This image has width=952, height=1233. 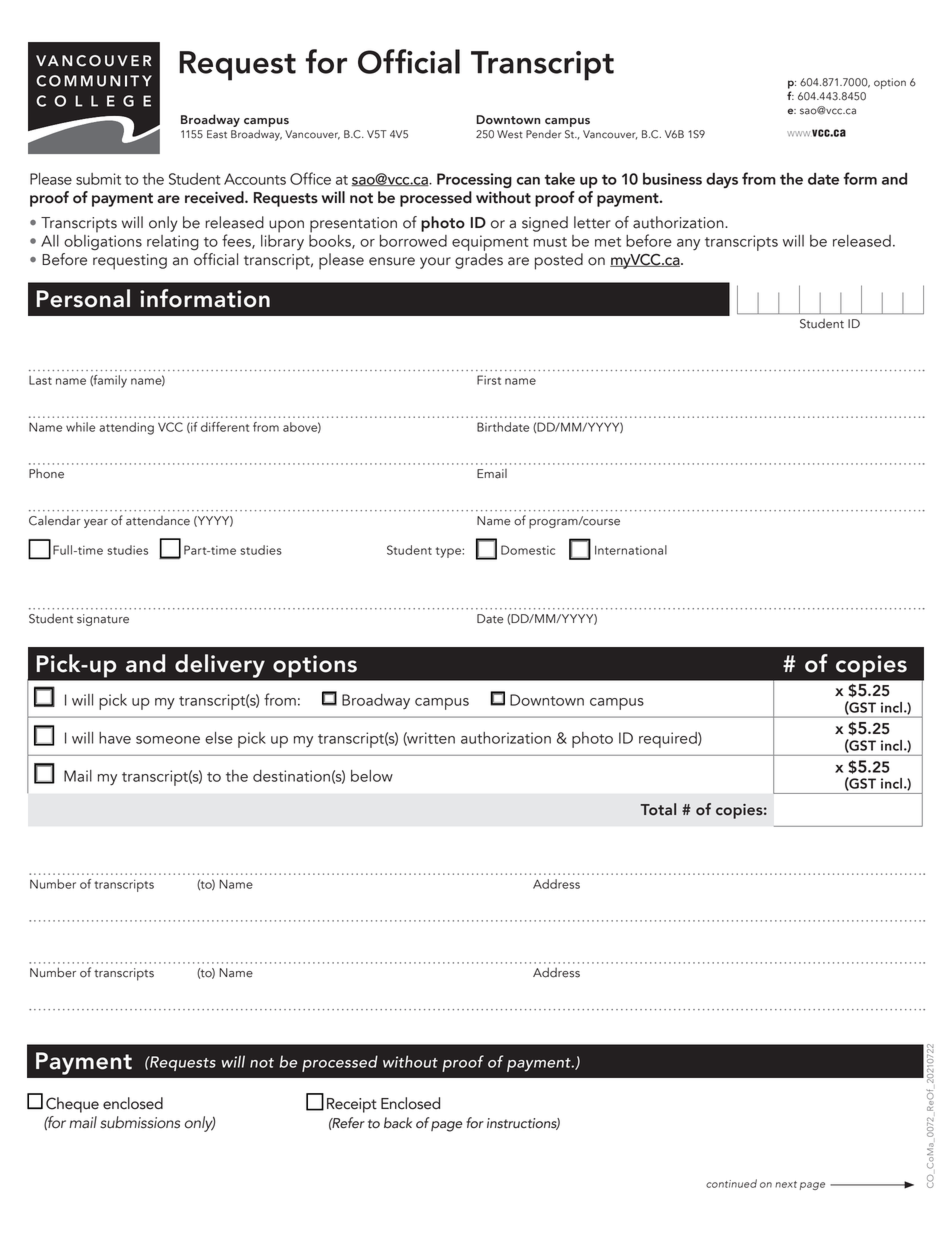 What do you see at coordinates (731, 1183) in the image?
I see `continued` at bounding box center [731, 1183].
